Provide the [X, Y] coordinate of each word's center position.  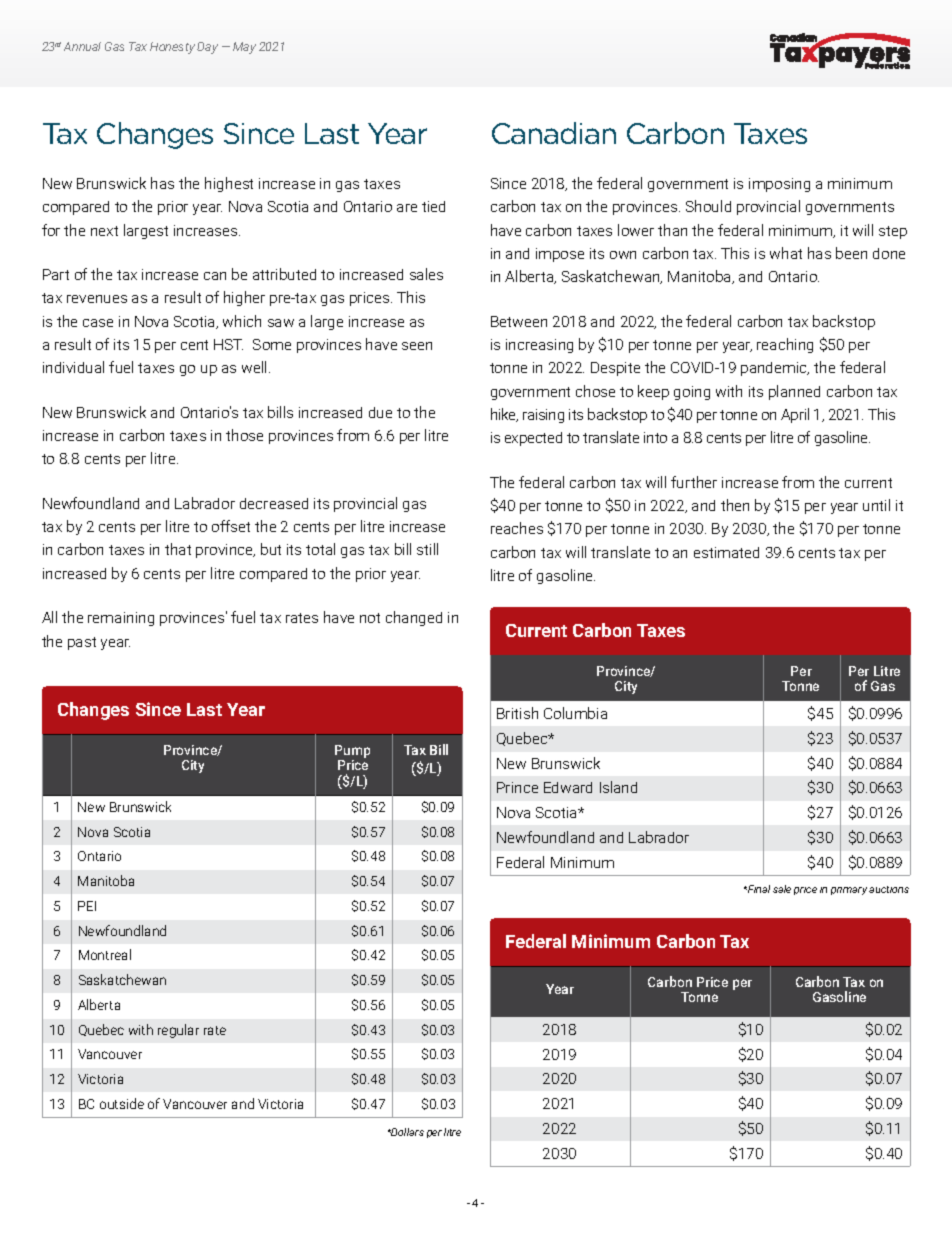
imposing [779, 185]
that [178, 549]
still [427, 549]
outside [122, 1103]
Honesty [172, 48]
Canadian [554, 133]
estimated [726, 552]
